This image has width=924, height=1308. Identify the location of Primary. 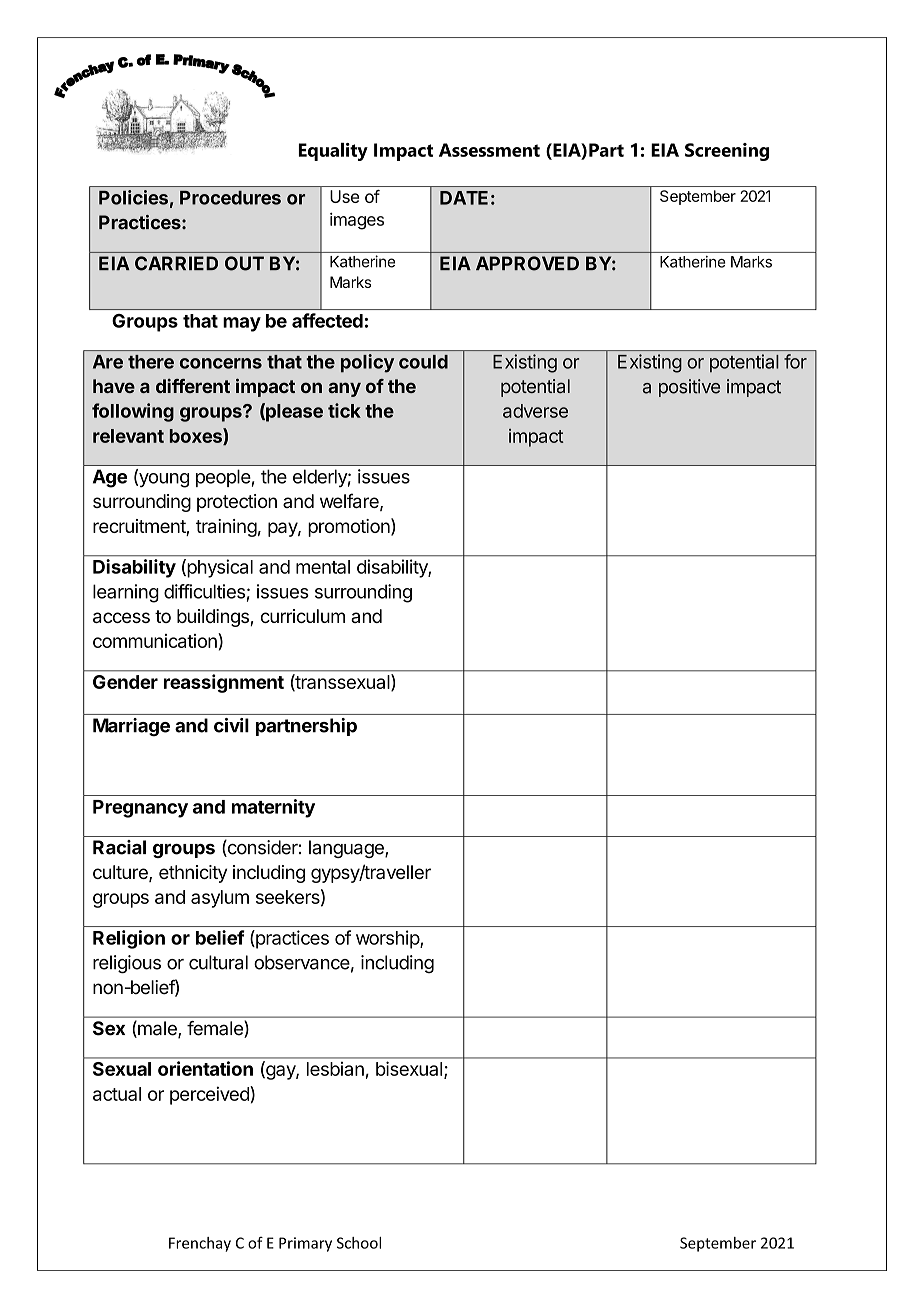
(305, 1244).
